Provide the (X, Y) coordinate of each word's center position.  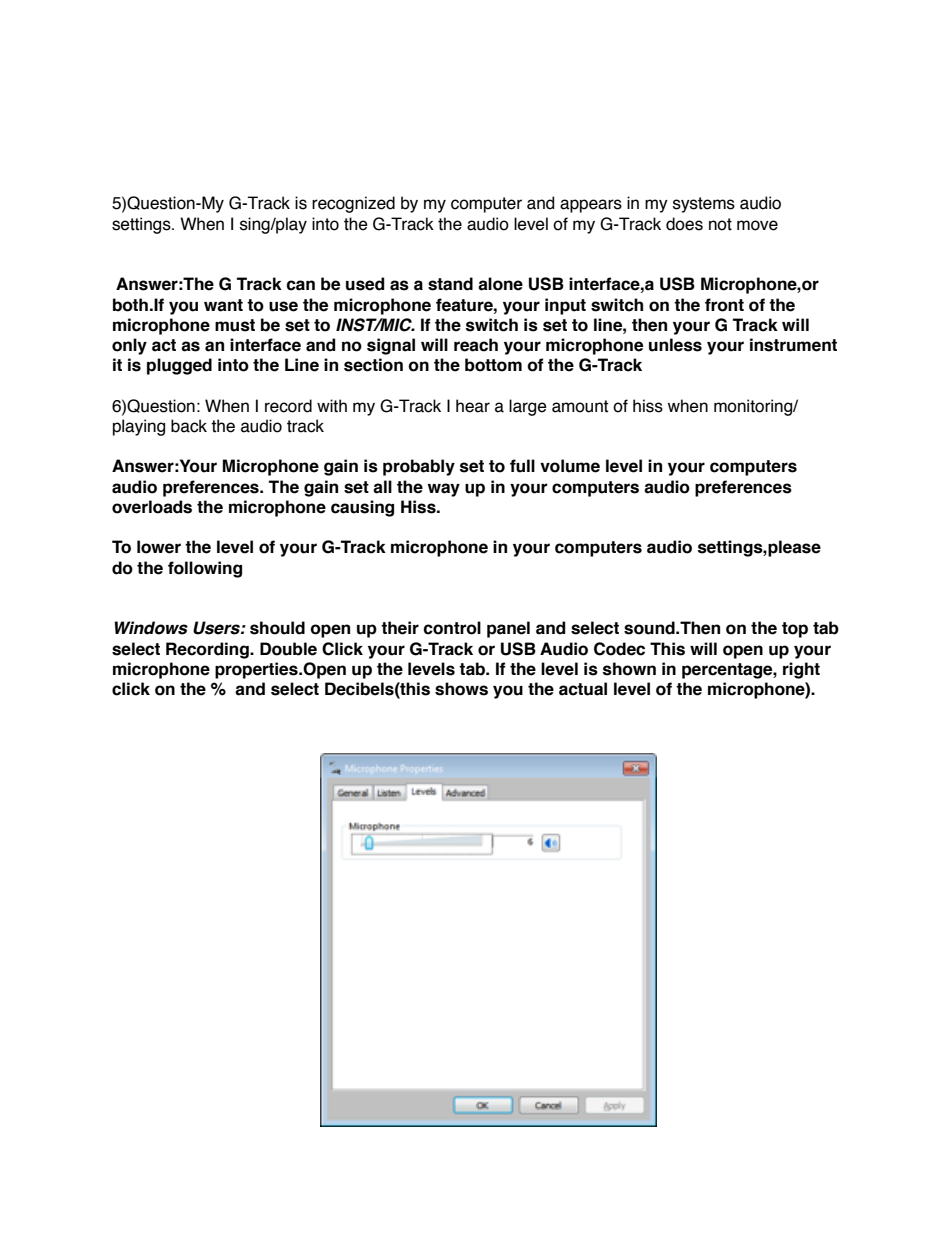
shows (461, 689)
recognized (353, 204)
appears (591, 206)
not (720, 224)
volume (570, 466)
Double (288, 649)
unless (675, 345)
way (444, 490)
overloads (152, 507)
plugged (179, 366)
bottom (493, 365)
